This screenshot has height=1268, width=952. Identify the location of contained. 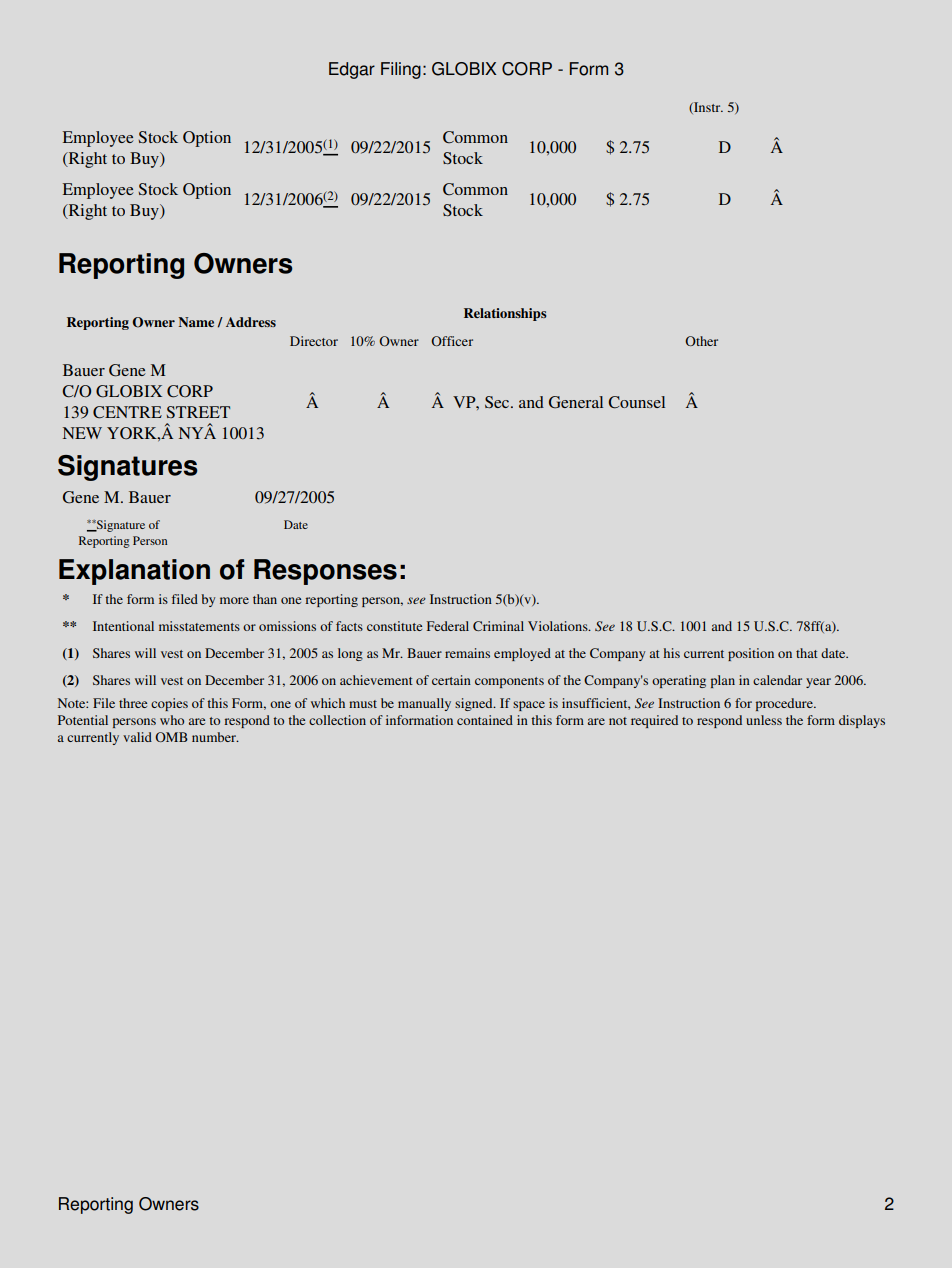
(485, 720).
